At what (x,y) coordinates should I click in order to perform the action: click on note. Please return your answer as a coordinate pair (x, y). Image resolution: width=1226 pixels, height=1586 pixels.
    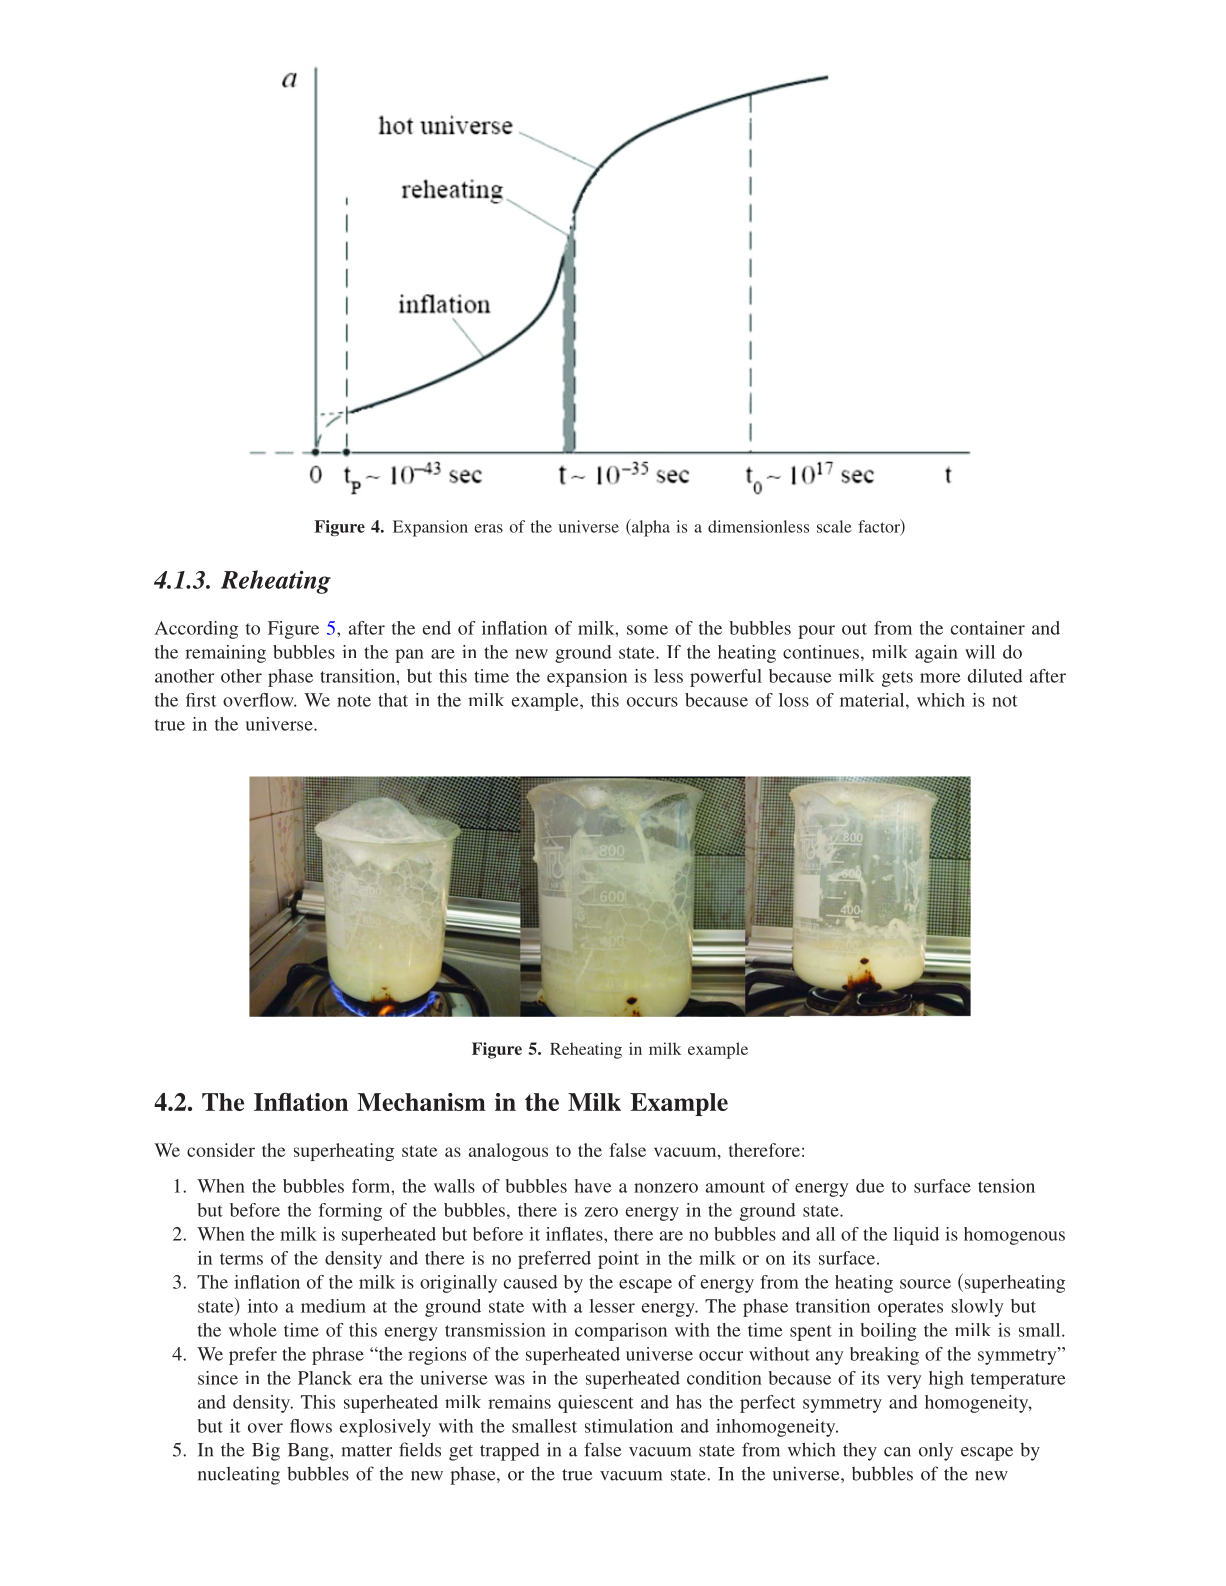
    Looking at the image, I should click on (354, 701).
